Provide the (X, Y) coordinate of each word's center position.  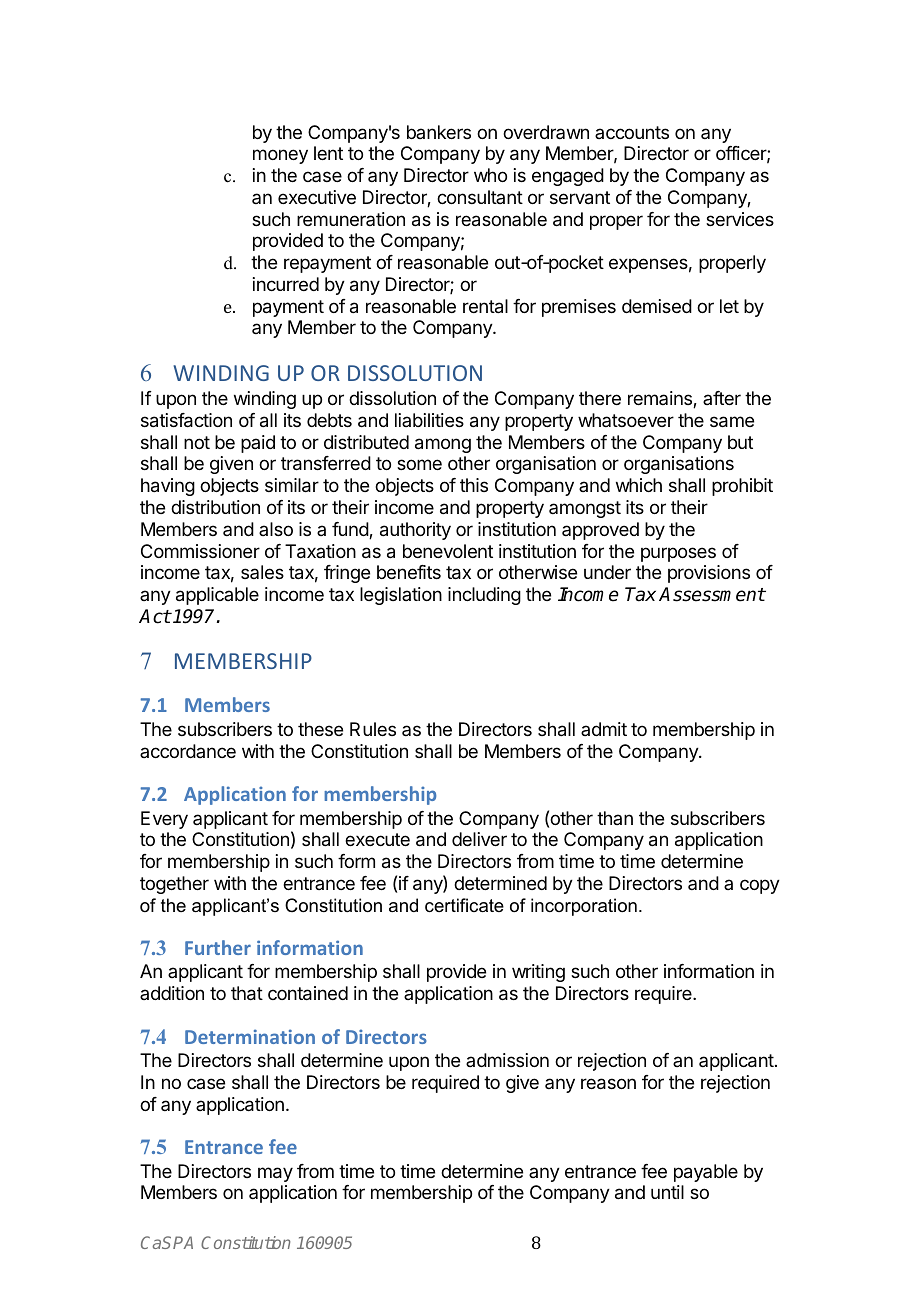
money (280, 156)
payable (706, 1173)
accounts (632, 132)
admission (507, 1060)
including (484, 596)
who (490, 175)
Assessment (712, 594)
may (275, 1174)
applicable (217, 596)
